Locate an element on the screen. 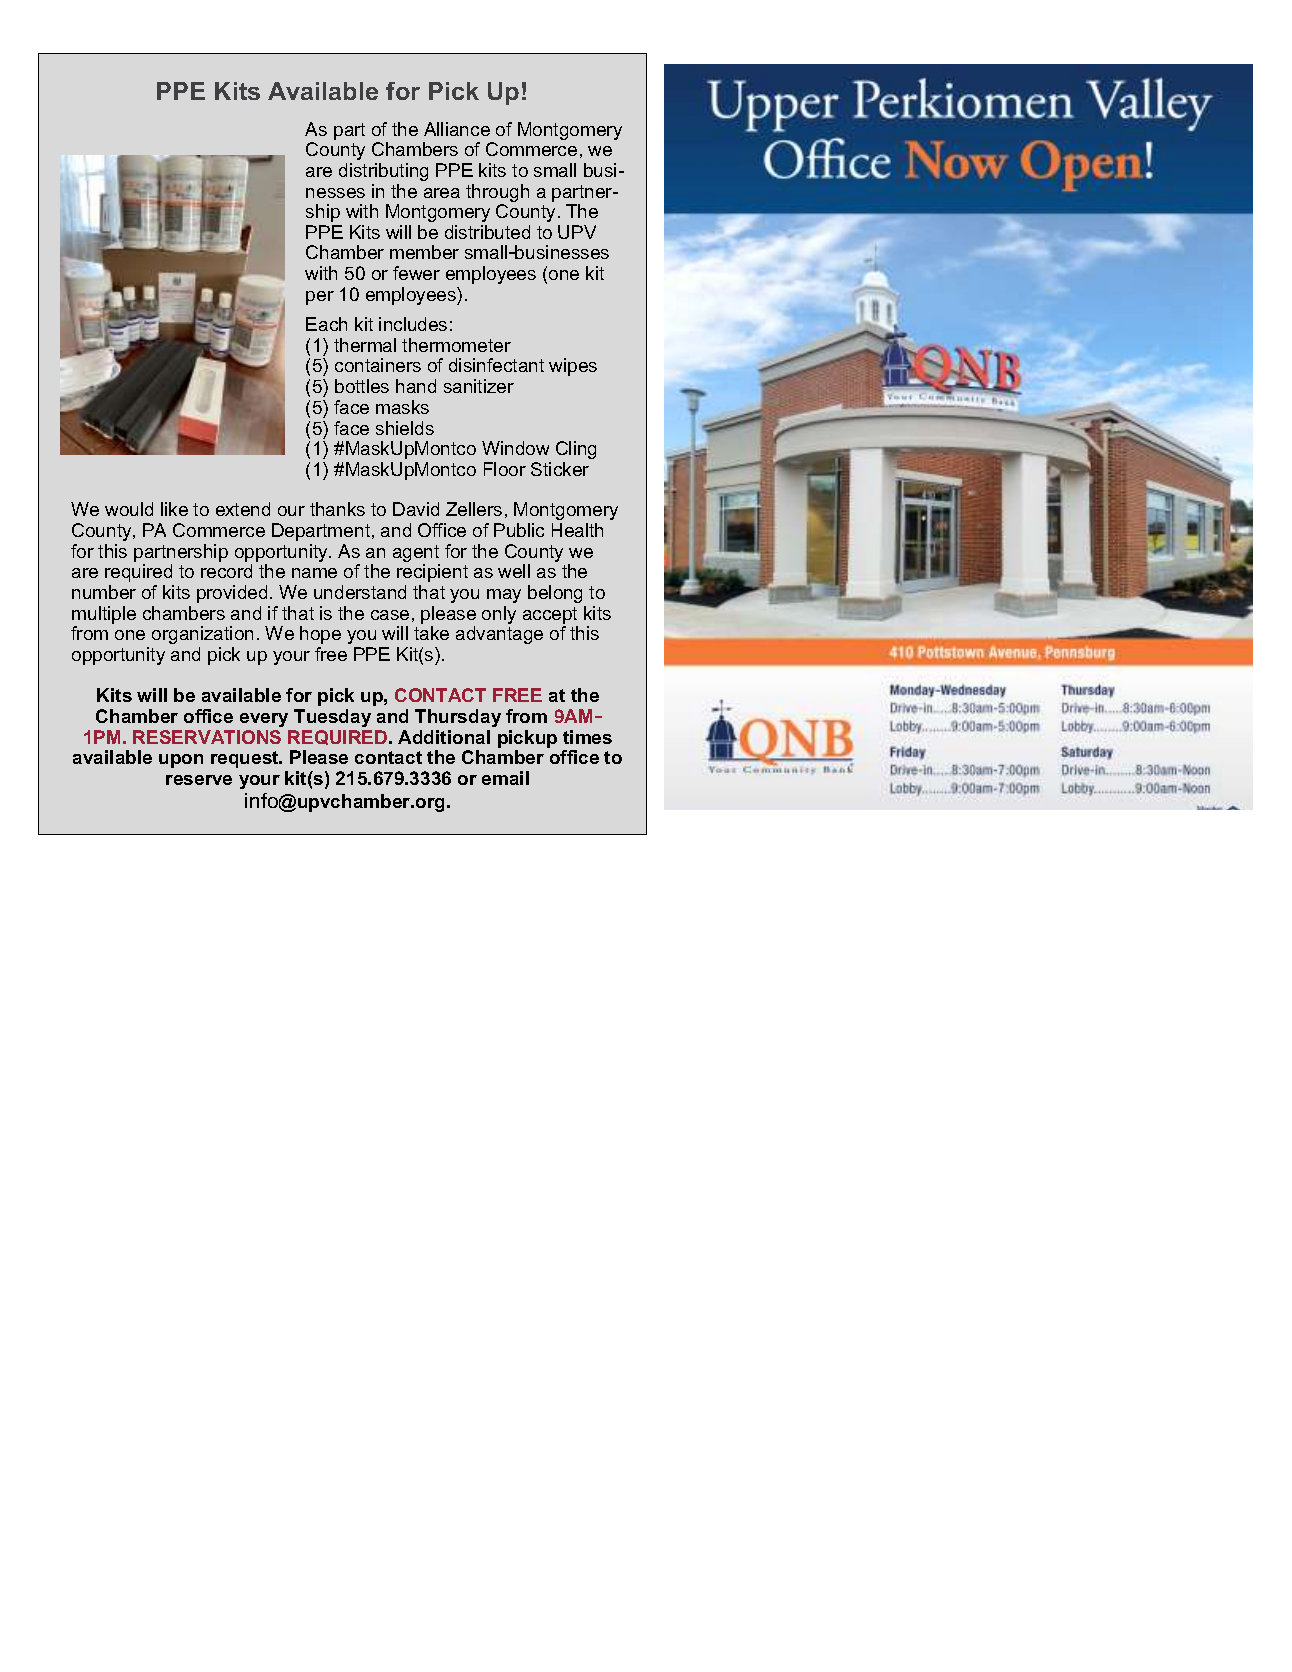 The image size is (1292, 1672). well is located at coordinates (514, 571).
